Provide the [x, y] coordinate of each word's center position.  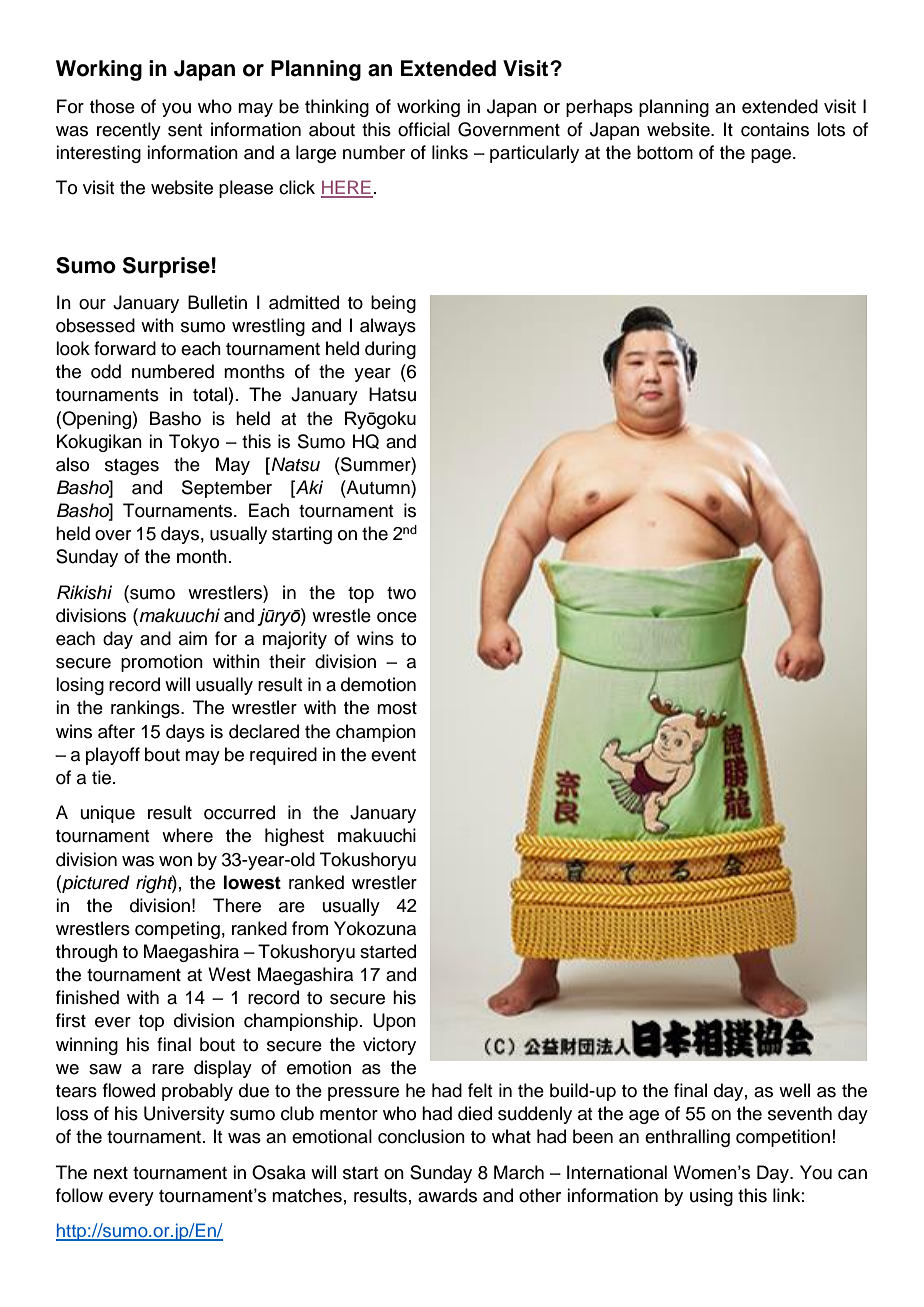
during [390, 350]
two [401, 593]
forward [125, 348]
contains [775, 129]
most [397, 708]
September [227, 489]
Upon [394, 1022]
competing [177, 930]
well [794, 1090]
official [424, 129]
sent [185, 130]
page [772, 156]
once [397, 617]
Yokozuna [375, 928]
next [111, 1173]
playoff [113, 756]
